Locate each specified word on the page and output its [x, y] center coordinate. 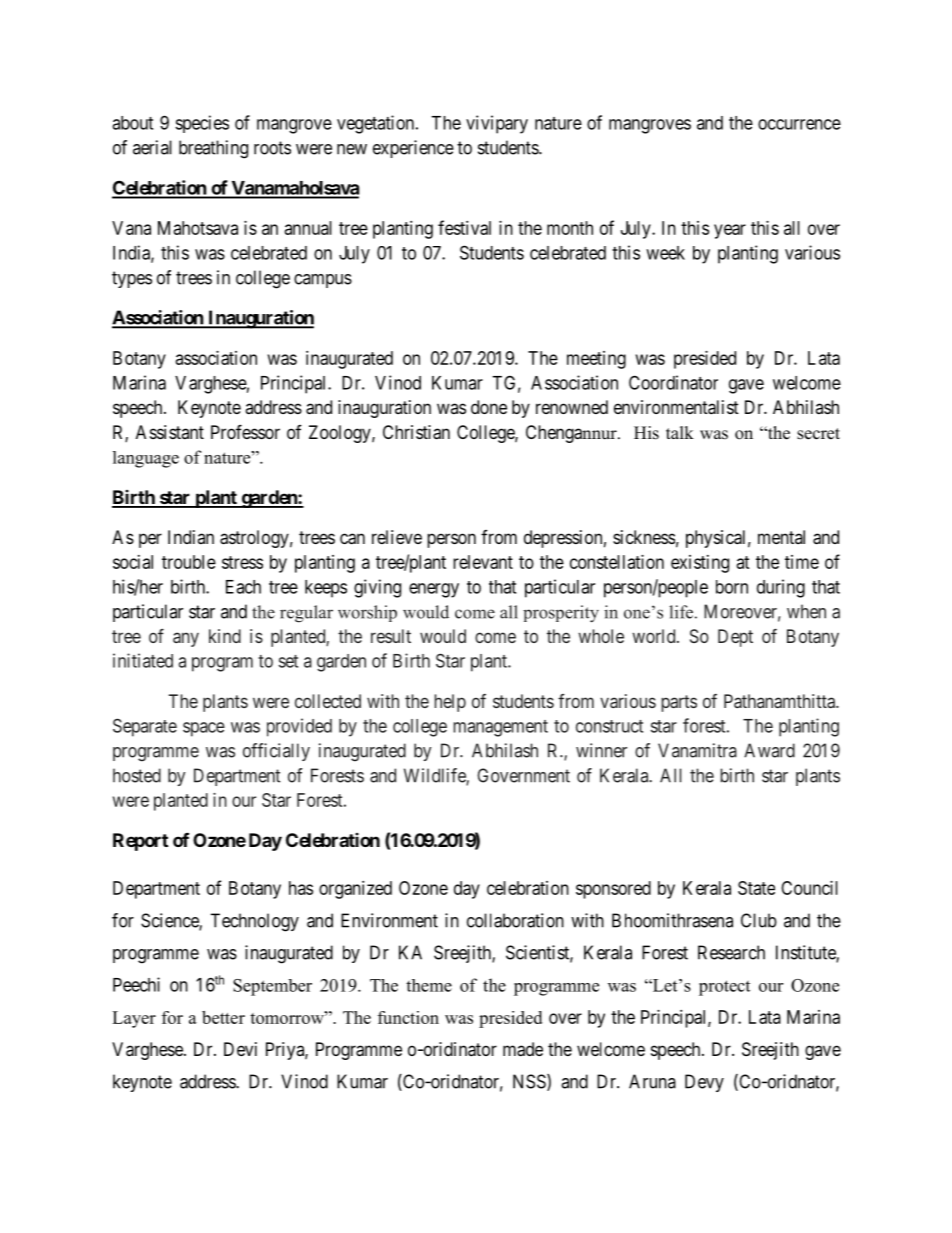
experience [413, 149]
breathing [213, 149]
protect [724, 988]
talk [680, 432]
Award [769, 750]
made [523, 1049]
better [223, 1017]
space [204, 729]
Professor [245, 431]
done [489, 407]
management [500, 728]
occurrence [799, 124]
